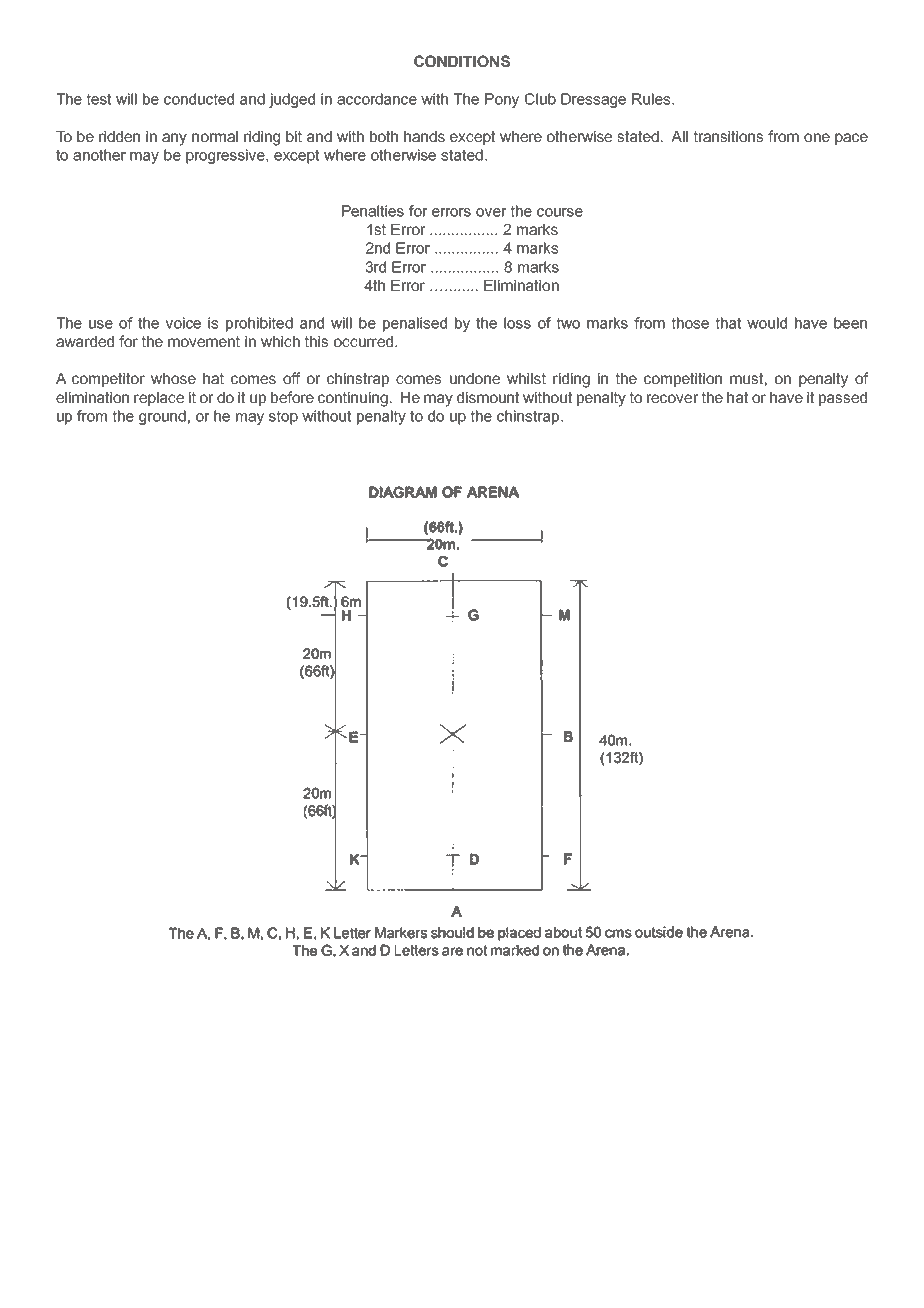  Describe the element at coordinates (199, 99) in the screenshot. I see `conducted` at that location.
